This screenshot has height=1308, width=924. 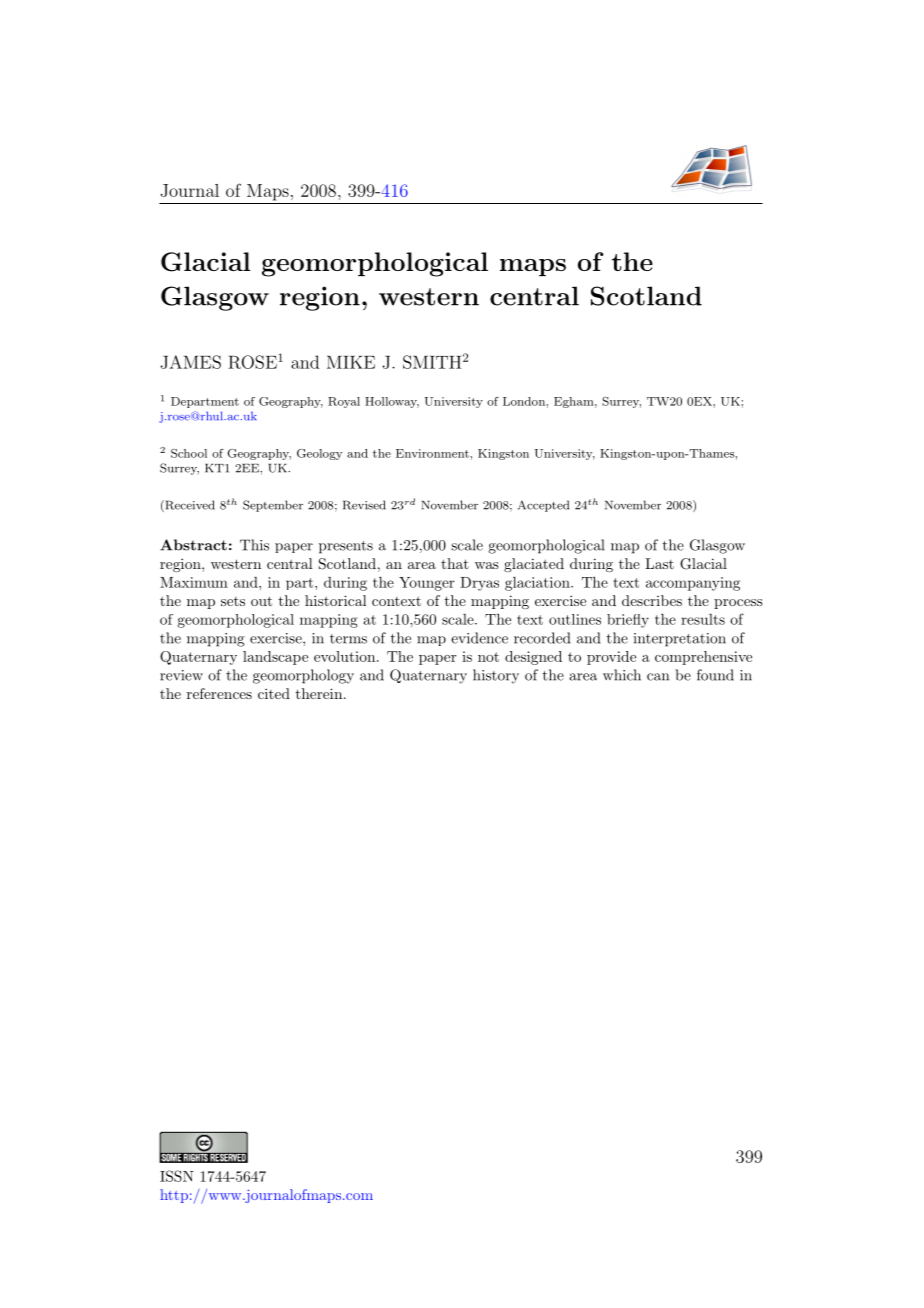 I want to click on ISSN, so click(x=177, y=1176).
